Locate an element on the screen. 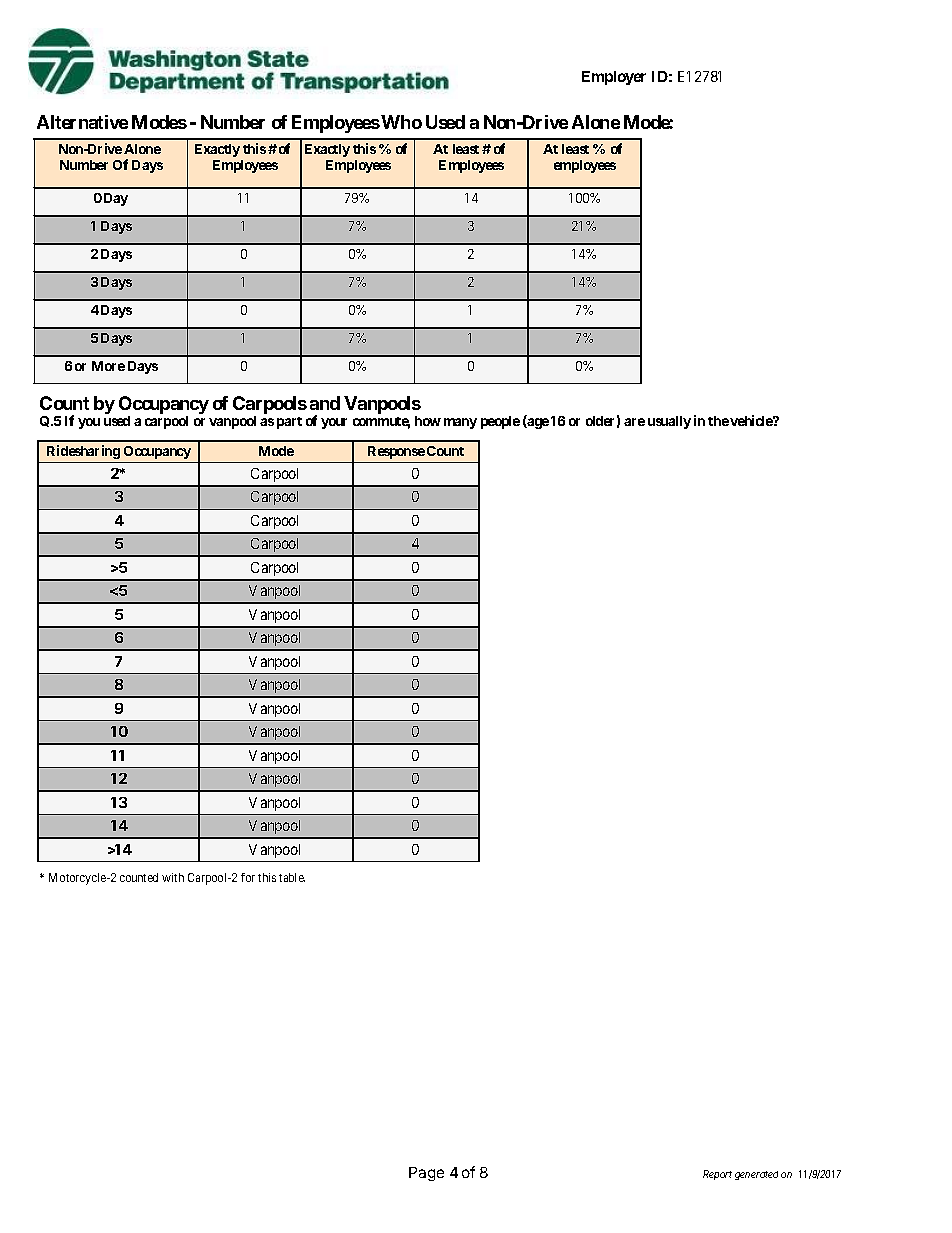 The height and width of the screenshot is (1233, 952). table is located at coordinates (292, 877).
